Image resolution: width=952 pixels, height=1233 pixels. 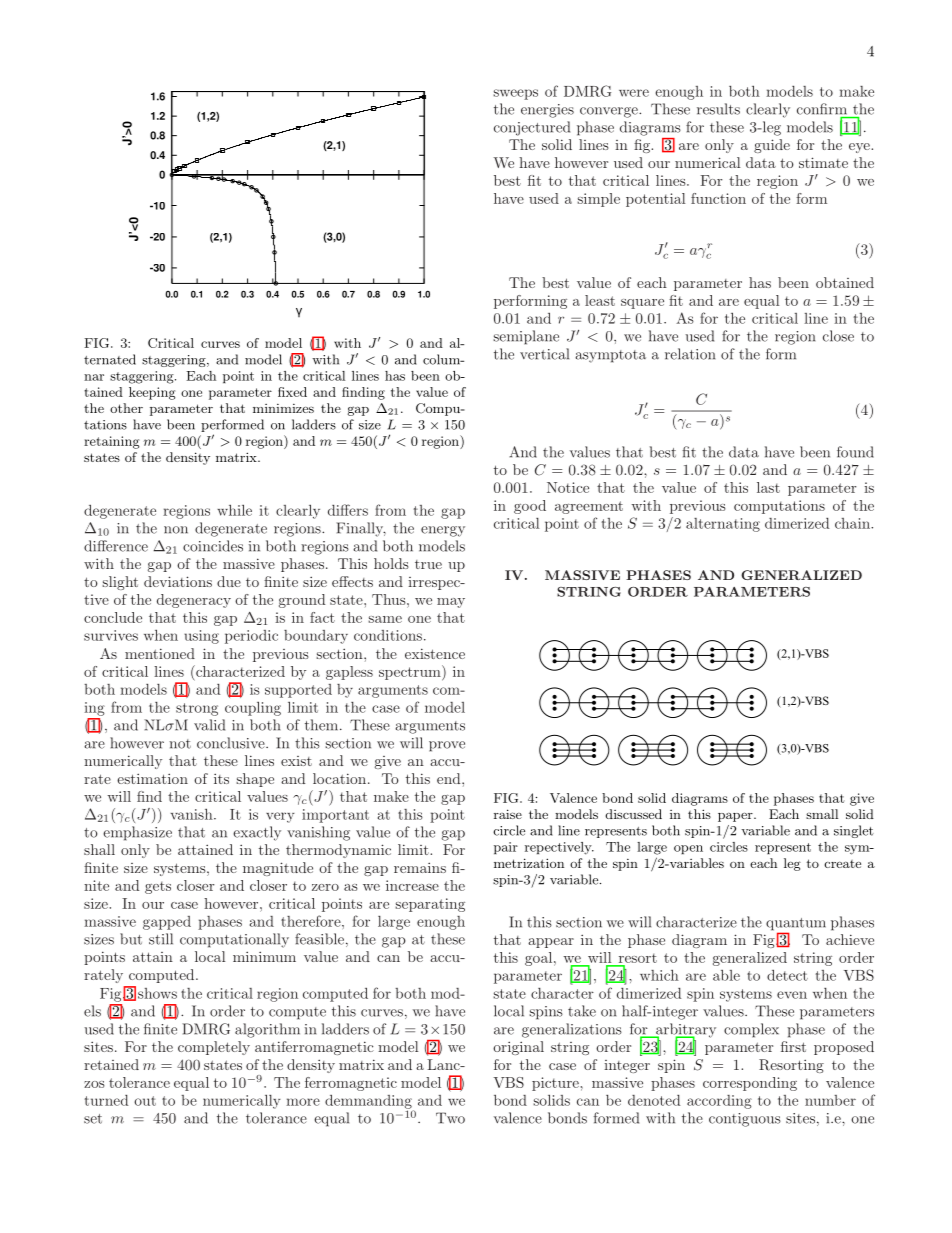 What do you see at coordinates (736, 817) in the screenshot?
I see `paper` at bounding box center [736, 817].
